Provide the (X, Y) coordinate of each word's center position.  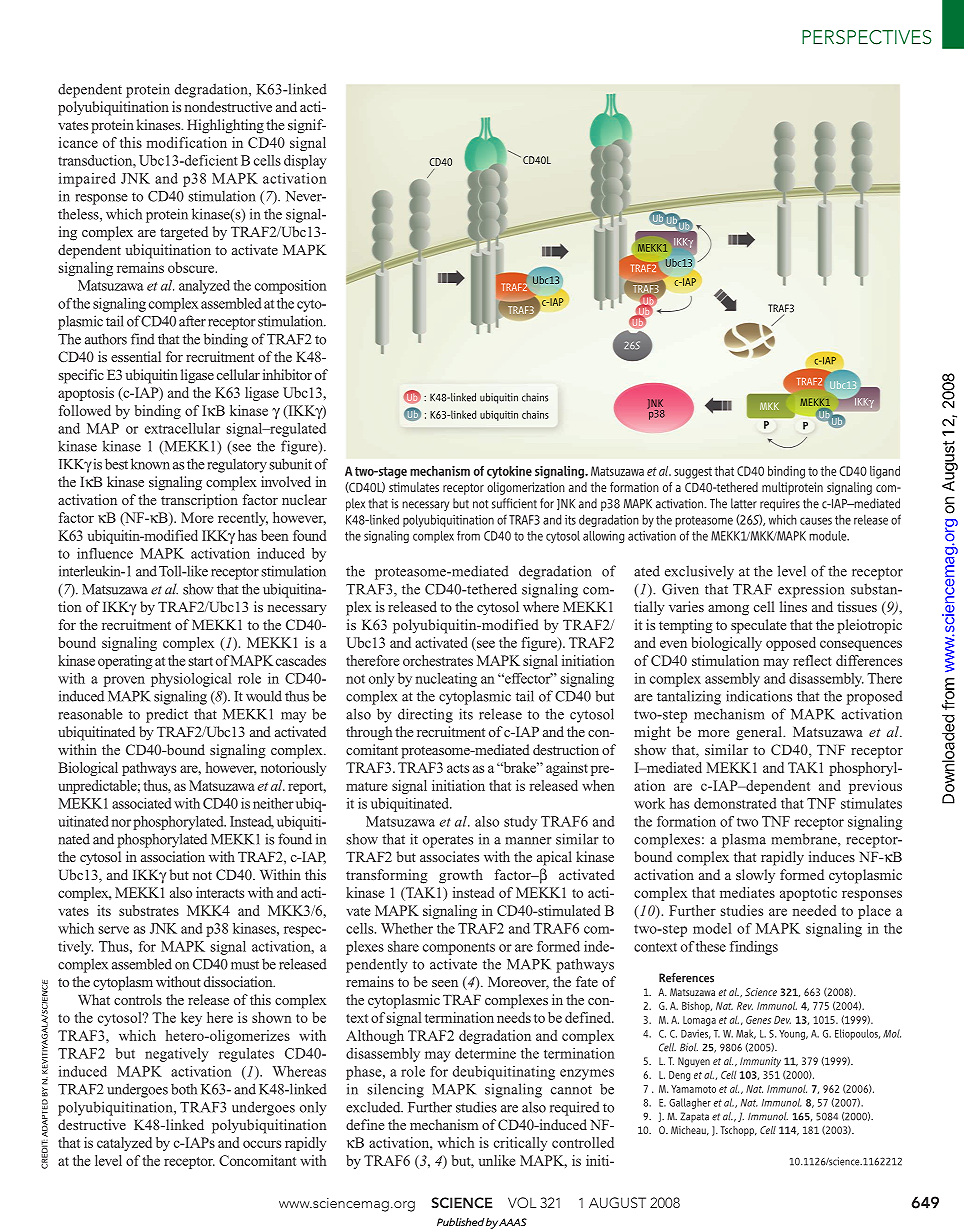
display (305, 162)
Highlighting (225, 126)
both (184, 1089)
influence (105, 553)
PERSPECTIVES (867, 37)
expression (811, 590)
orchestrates (438, 660)
